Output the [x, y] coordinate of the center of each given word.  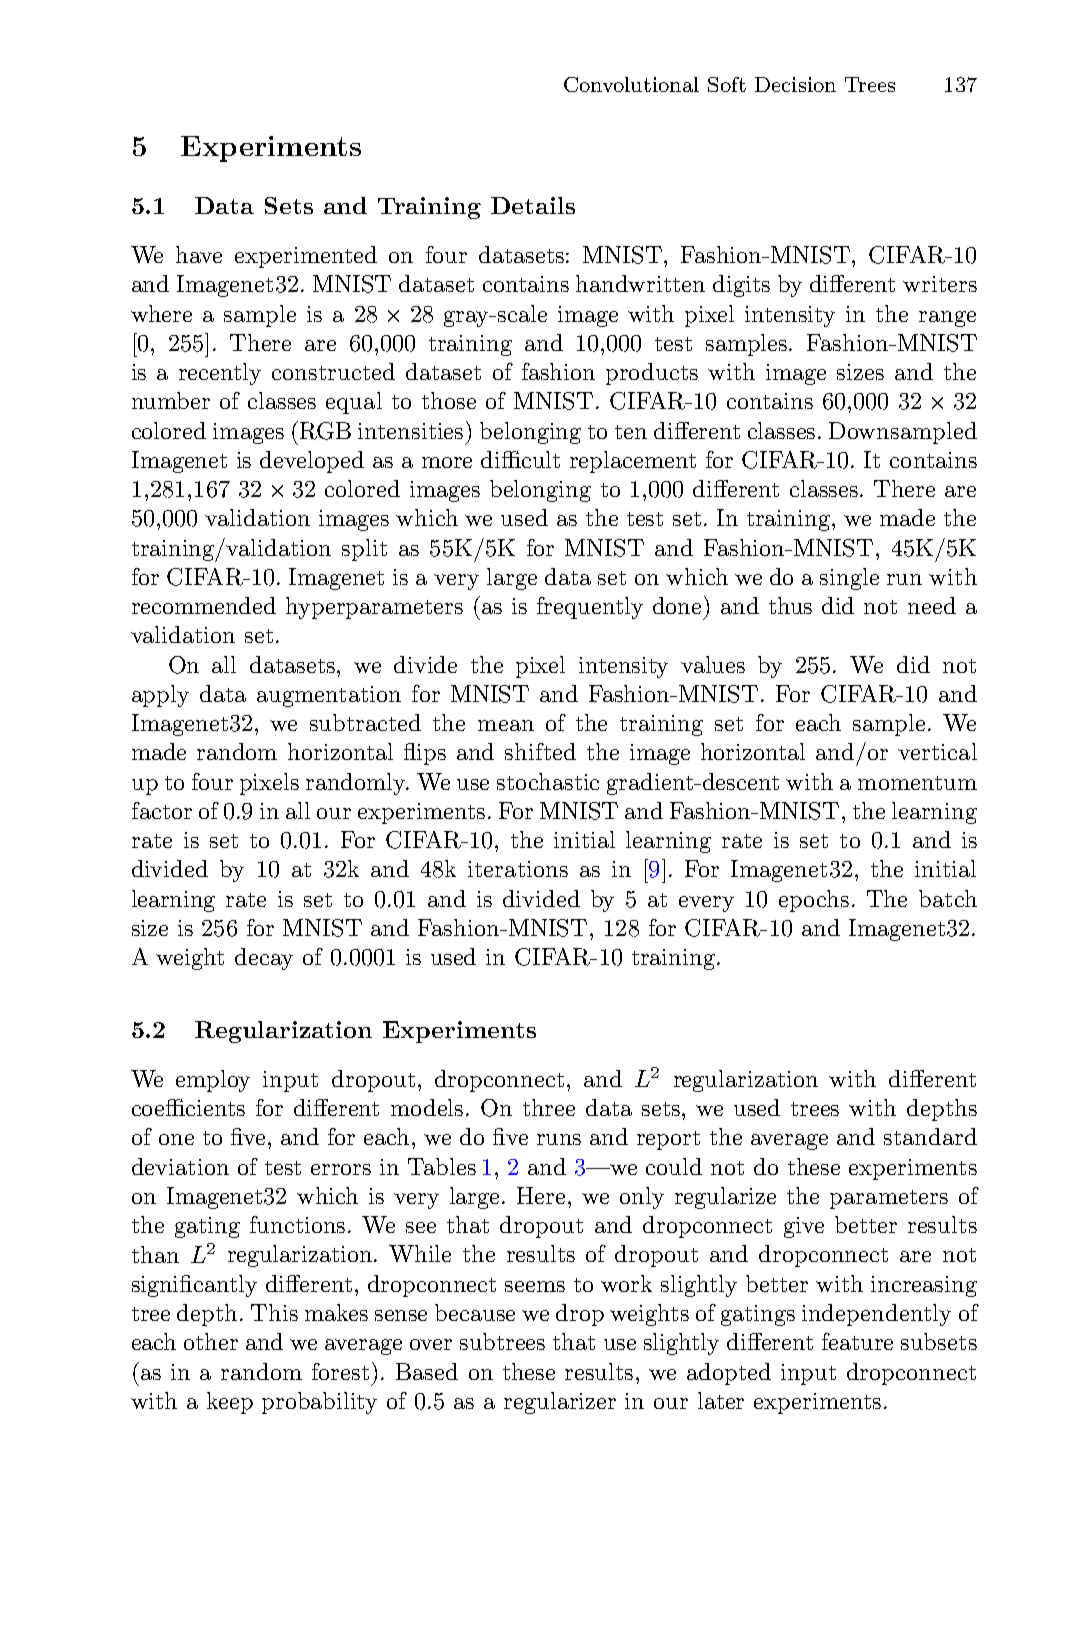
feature [857, 1341]
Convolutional [631, 84]
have [199, 254]
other [211, 1341]
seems [535, 1286]
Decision [795, 84]
